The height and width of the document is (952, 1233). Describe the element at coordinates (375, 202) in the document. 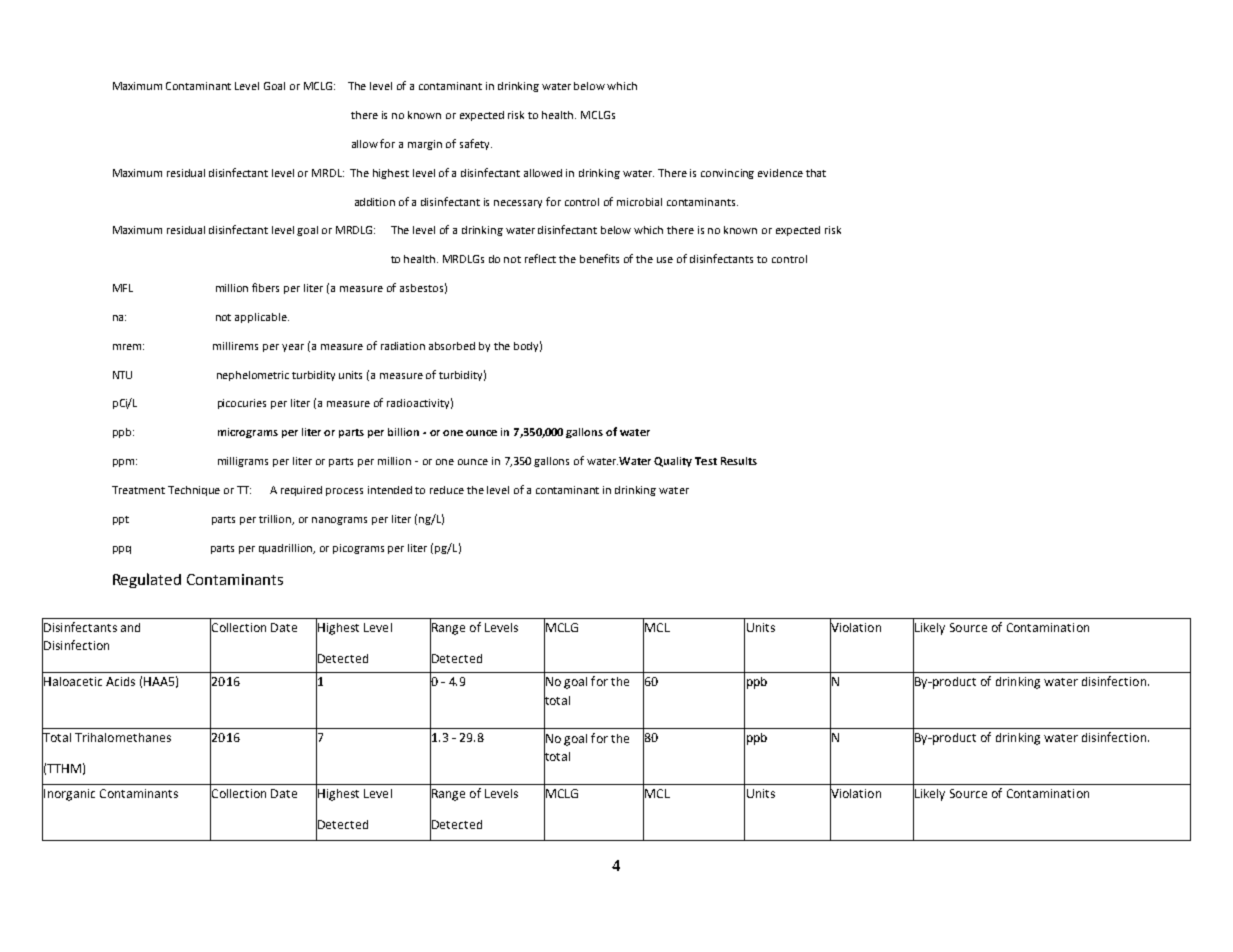

I see `addition` at that location.
